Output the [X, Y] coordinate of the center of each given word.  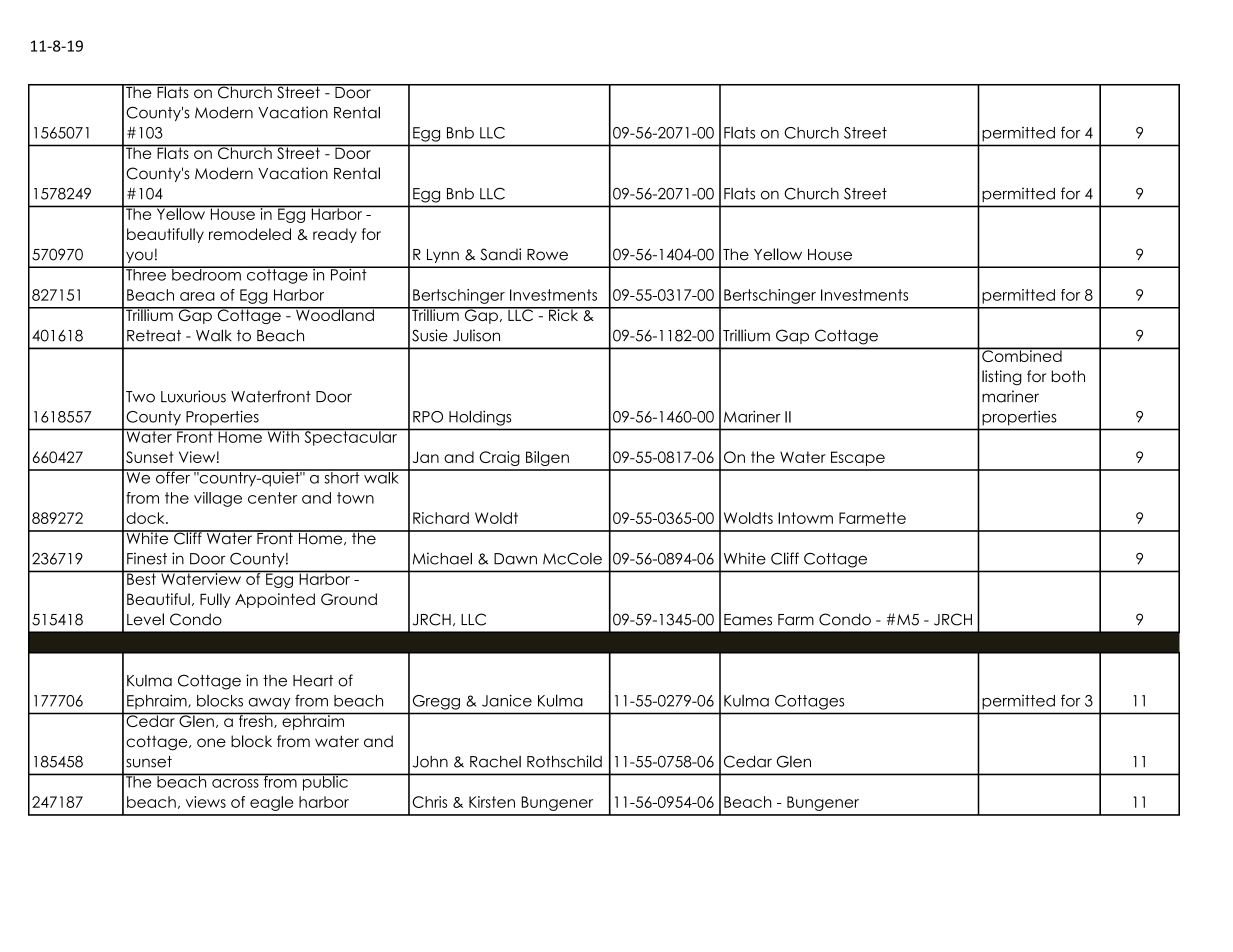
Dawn [515, 559]
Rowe [547, 255]
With [283, 436]
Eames [748, 620]
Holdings [480, 418]
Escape [858, 458]
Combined [1022, 355]
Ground [349, 599]
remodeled [250, 234]
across [235, 783]
